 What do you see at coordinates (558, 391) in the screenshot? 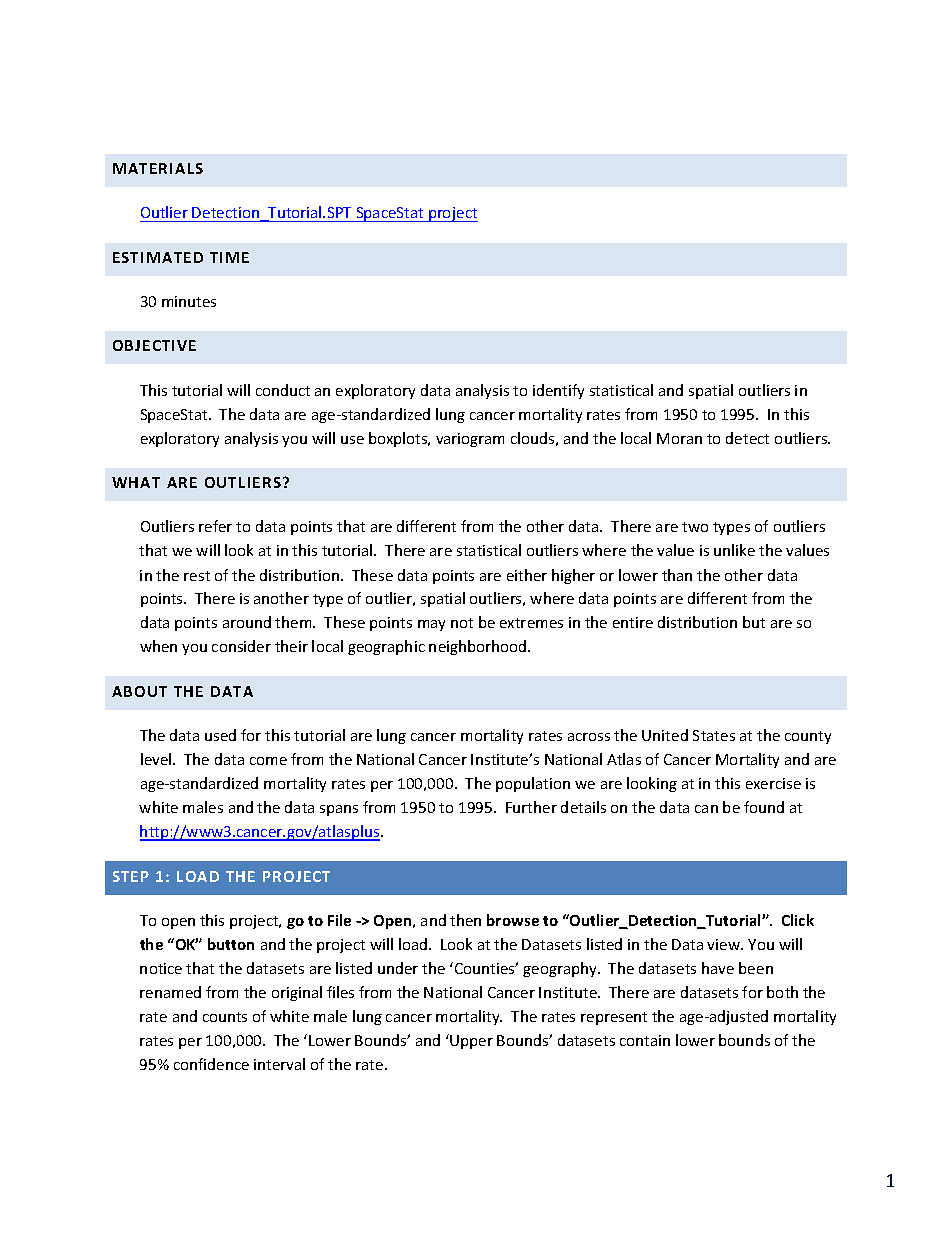
I see `identify` at bounding box center [558, 391].
